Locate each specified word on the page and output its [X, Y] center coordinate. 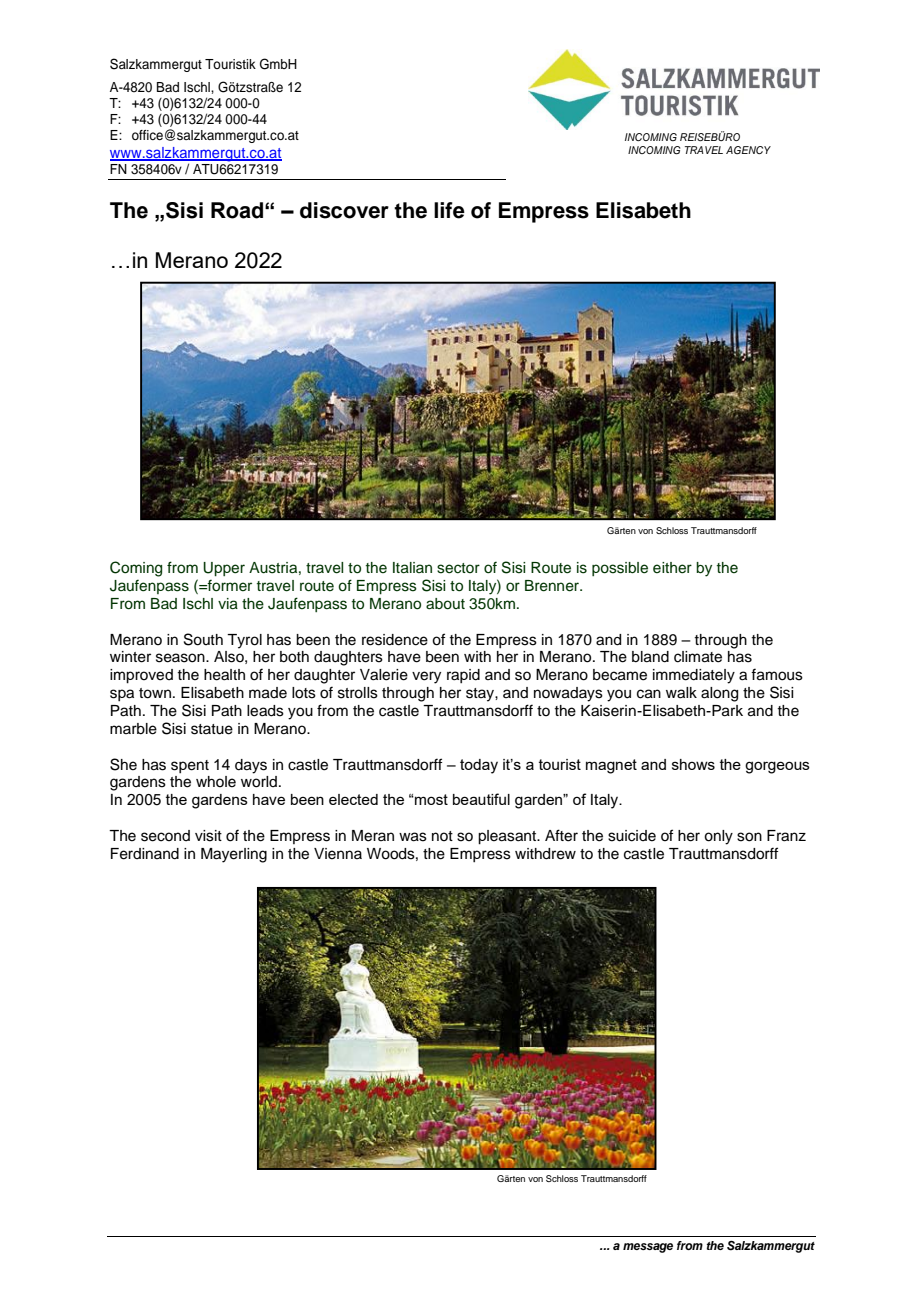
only [718, 837]
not [442, 836]
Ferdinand [145, 854]
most [430, 799]
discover [344, 210]
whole [216, 782]
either [672, 568]
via [228, 604]
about [445, 604]
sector [458, 568]
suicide [632, 836]
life [449, 210]
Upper [224, 569]
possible [620, 569]
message [648, 1248]
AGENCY [748, 150]
